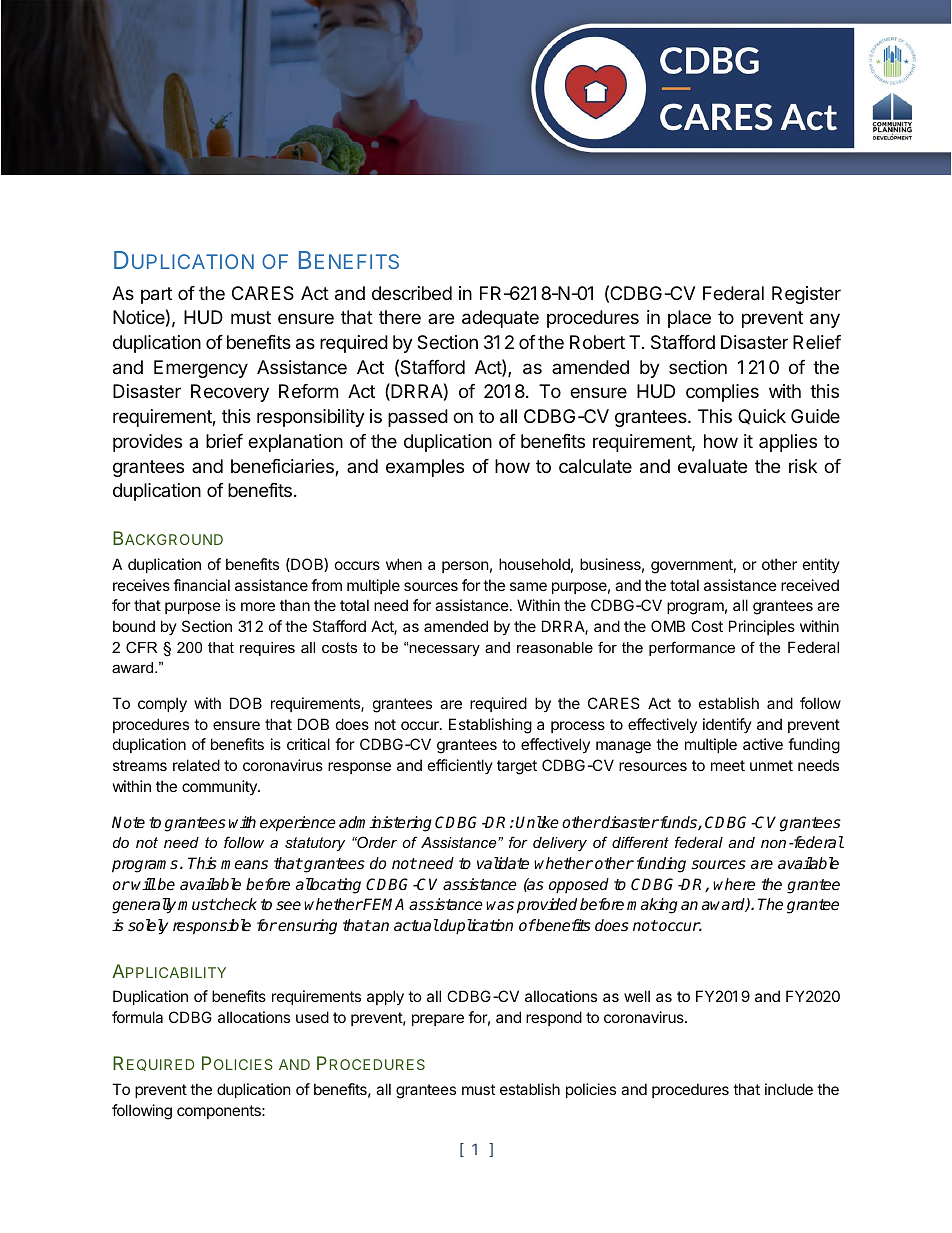 The width and height of the screenshot is (952, 1233). I want to click on include, so click(789, 1089).
